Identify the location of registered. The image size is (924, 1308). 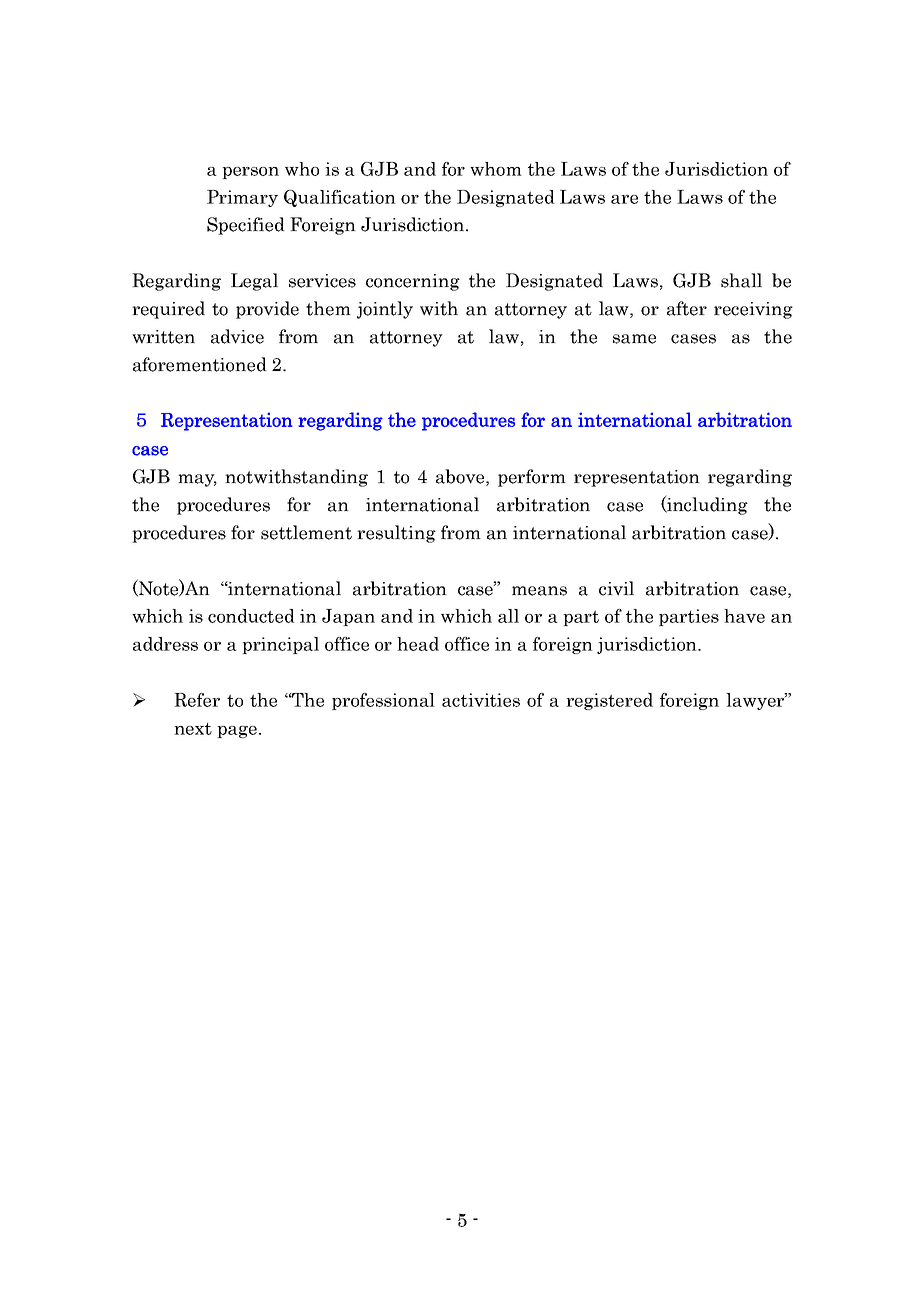
(609, 701).
